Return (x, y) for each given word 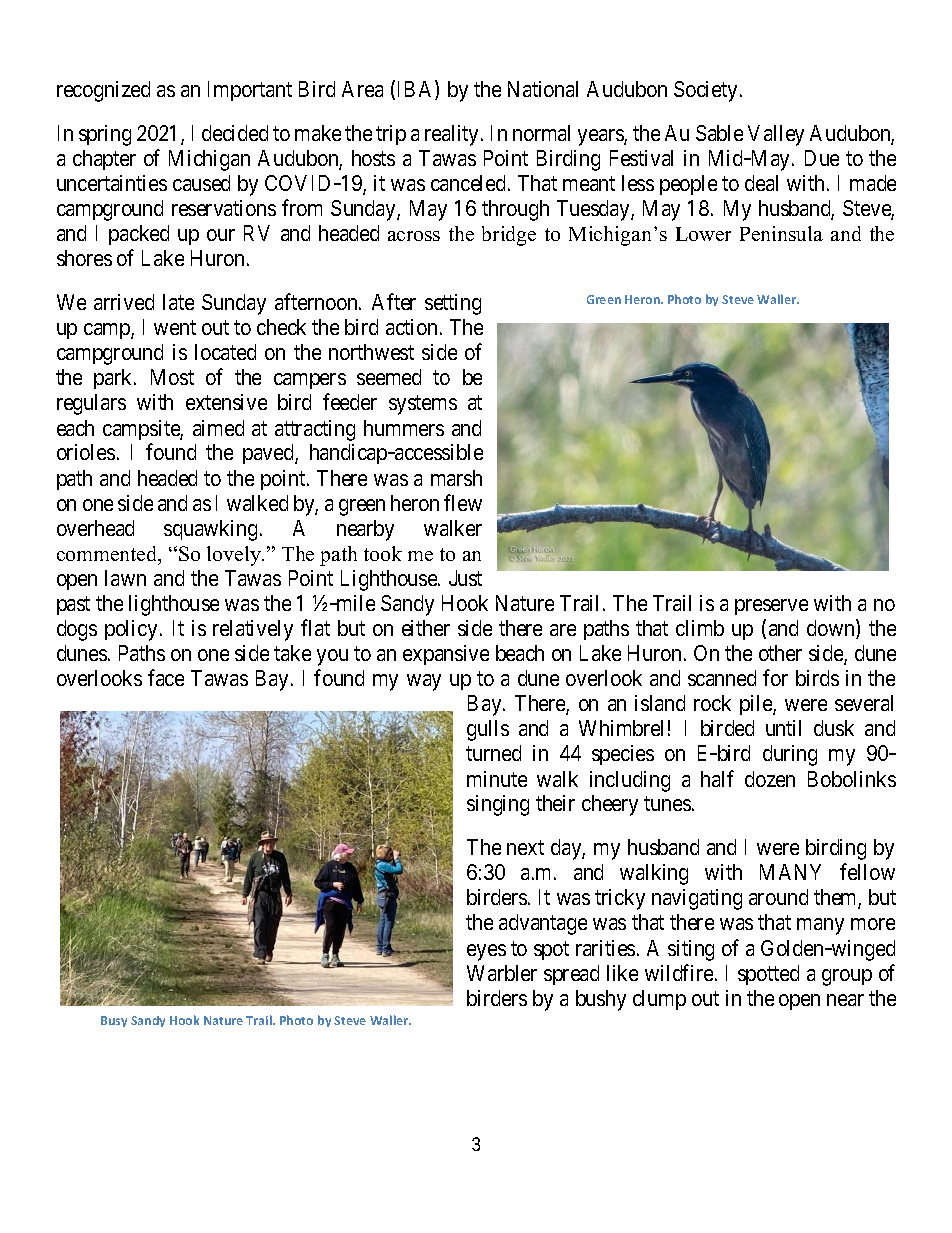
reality (453, 135)
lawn (125, 578)
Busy (114, 1021)
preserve (771, 607)
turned (493, 753)
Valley (776, 135)
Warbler (502, 973)
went (175, 328)
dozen (770, 779)
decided (235, 133)
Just (465, 578)
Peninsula (781, 233)
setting (453, 304)
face (166, 677)
